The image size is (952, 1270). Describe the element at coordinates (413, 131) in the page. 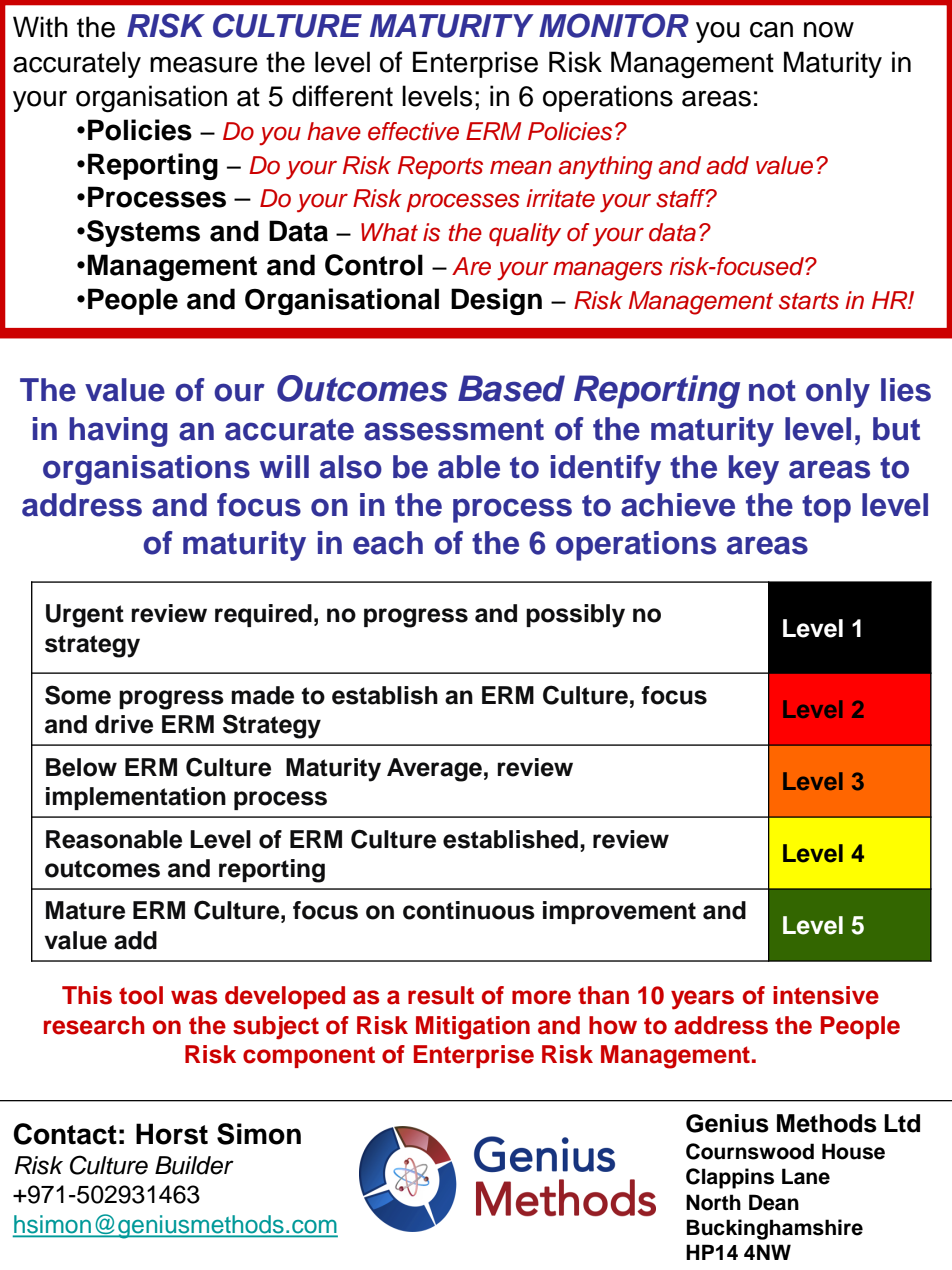

I see `effective` at that location.
